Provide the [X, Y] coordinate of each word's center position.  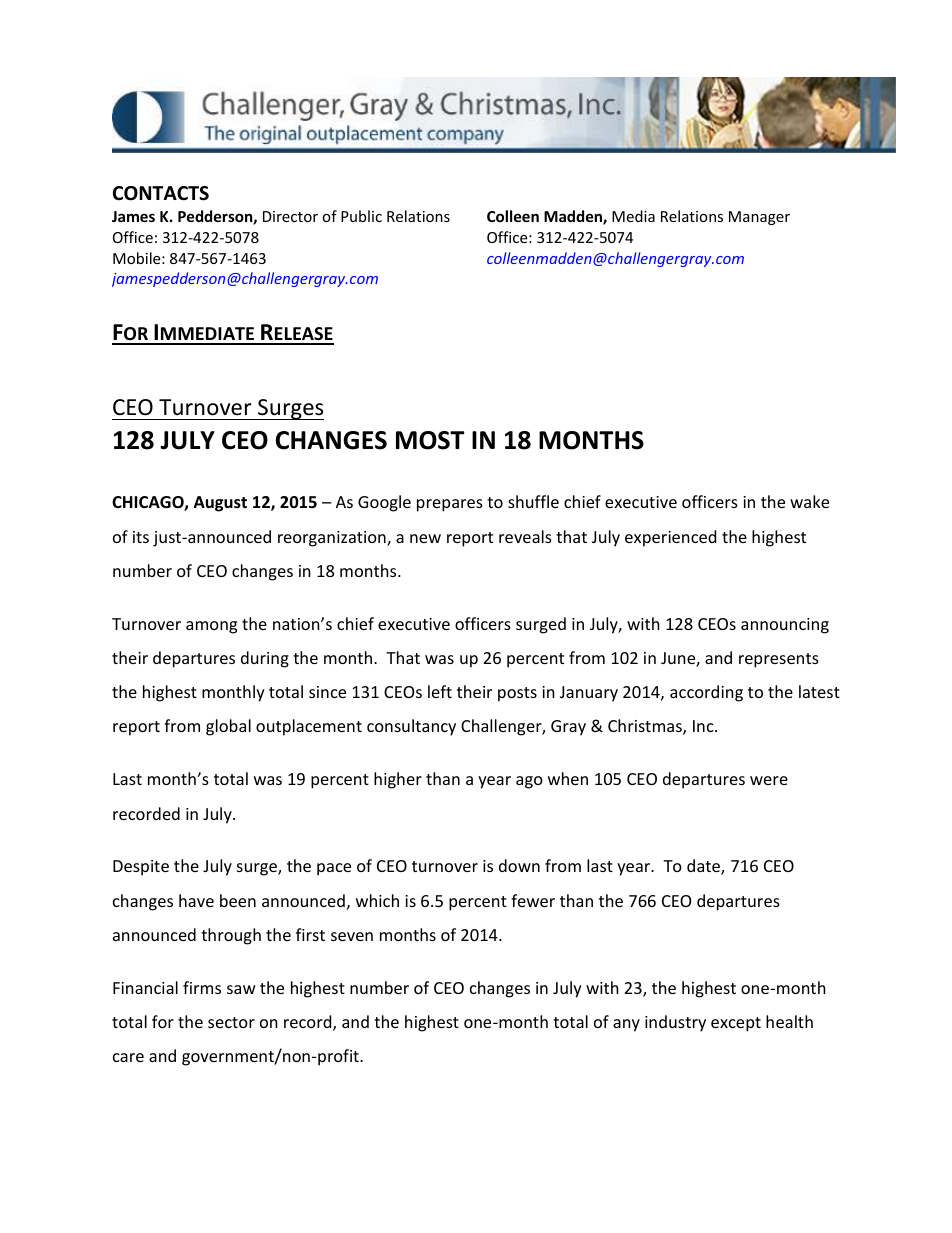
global [228, 727]
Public [361, 216]
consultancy [411, 727]
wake [809, 501]
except [736, 1024]
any [626, 1025]
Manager [759, 218]
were [769, 780]
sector [231, 1022]
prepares [450, 505]
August [220, 504]
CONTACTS [161, 193]
